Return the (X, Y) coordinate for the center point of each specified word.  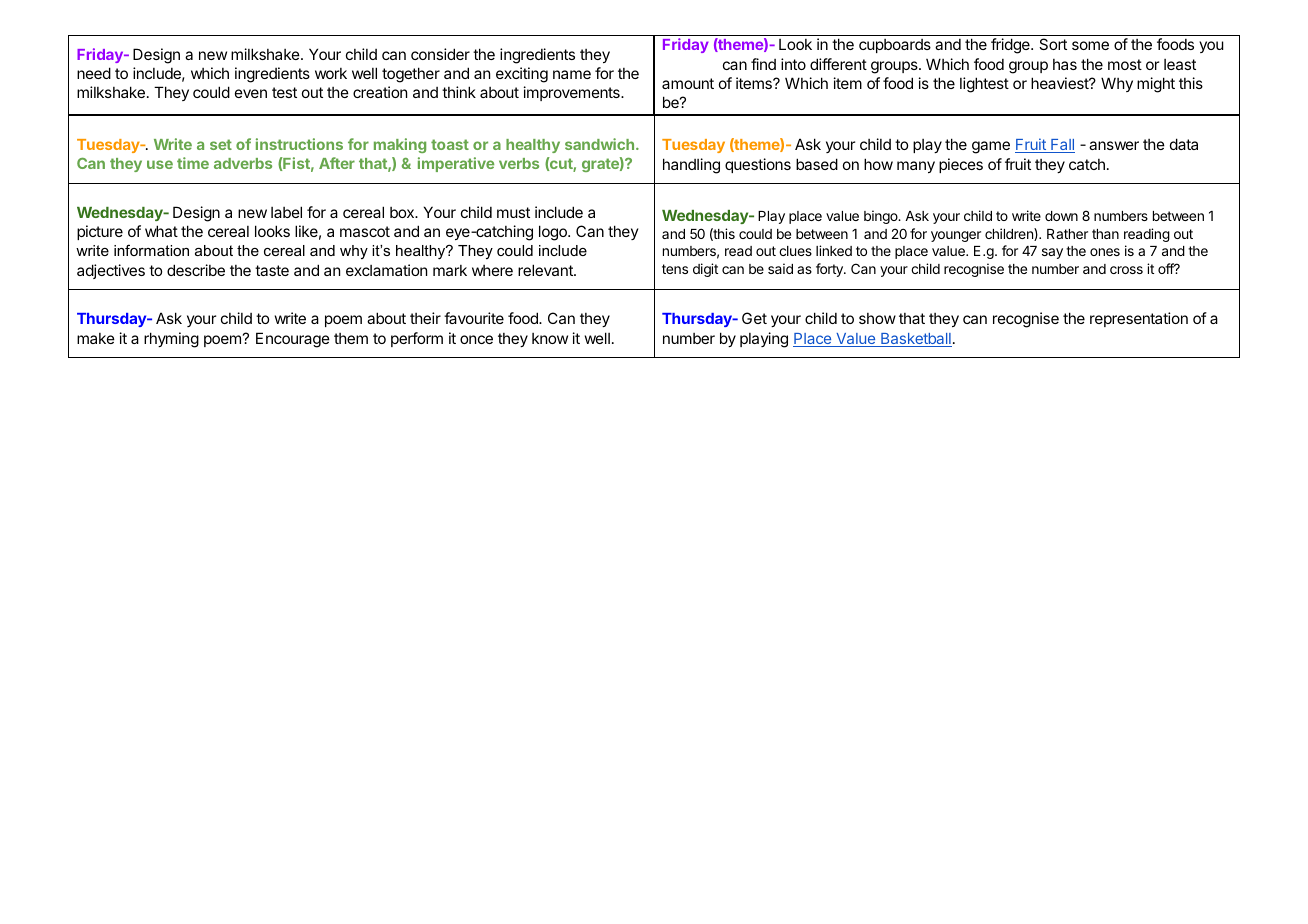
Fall (1062, 146)
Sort (1053, 44)
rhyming (171, 340)
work (331, 73)
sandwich (599, 144)
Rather (1067, 234)
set (221, 144)
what (161, 231)
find (763, 64)
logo (554, 233)
